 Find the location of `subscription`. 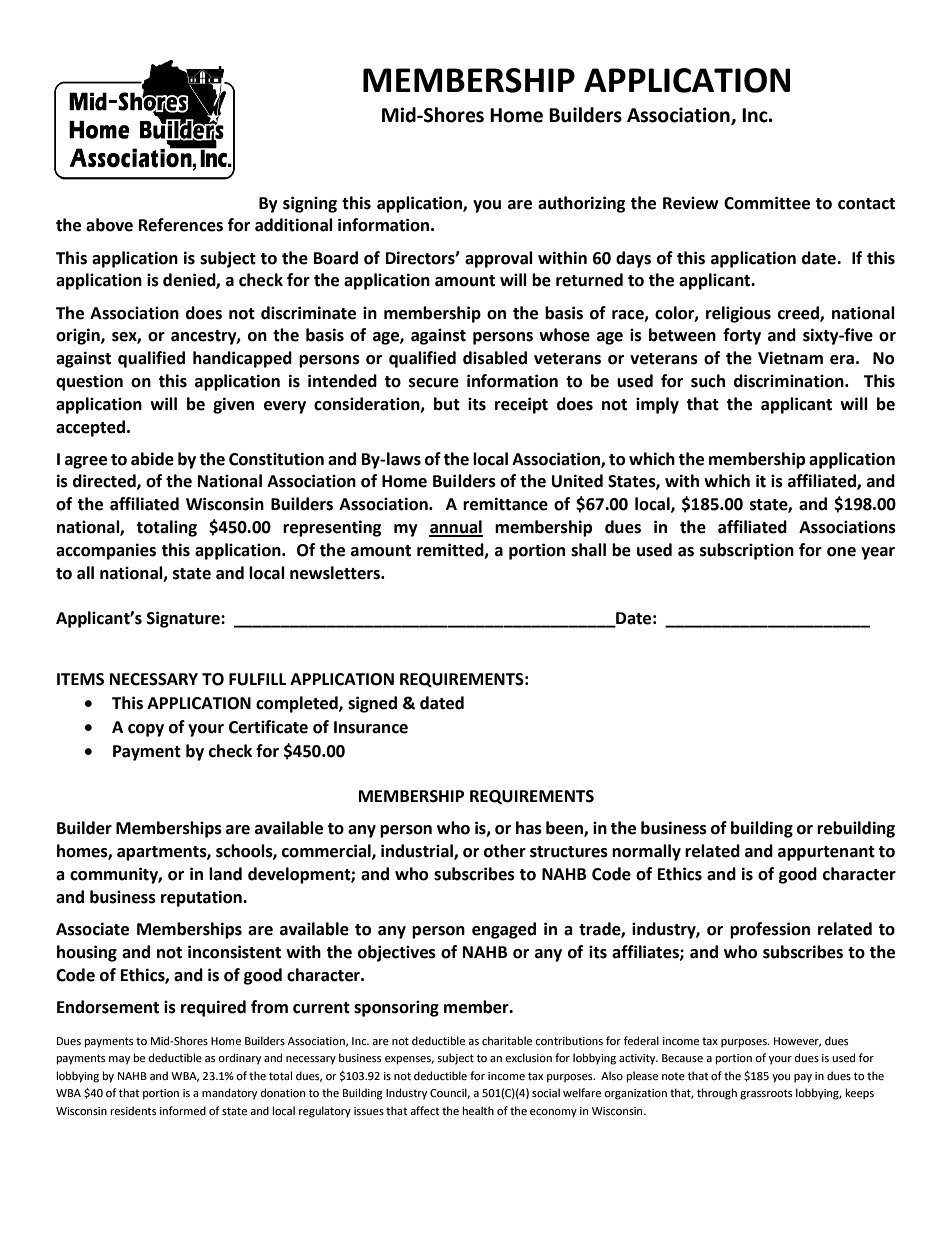

subscription is located at coordinates (747, 551).
